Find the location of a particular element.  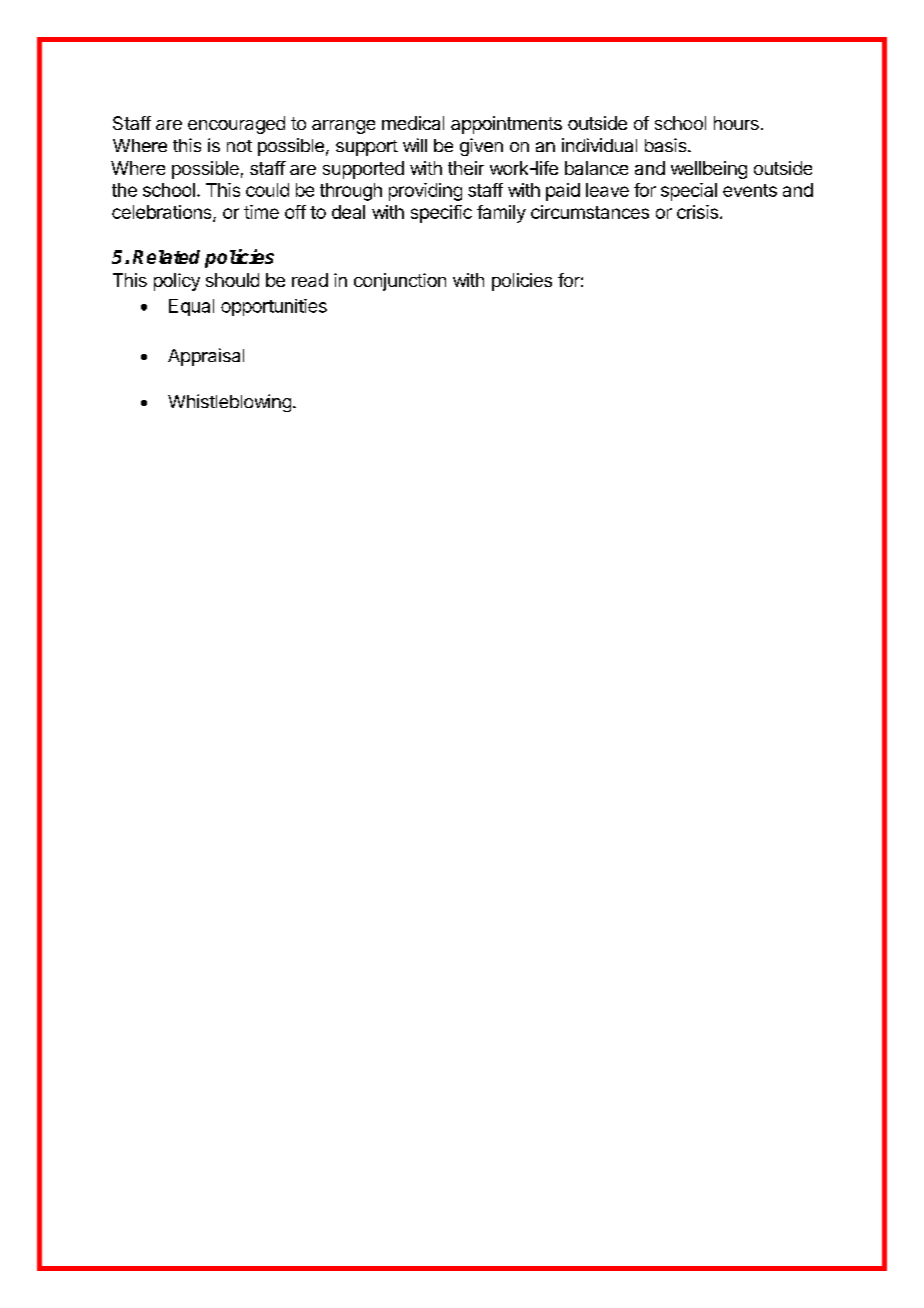

Equal is located at coordinates (191, 307).
